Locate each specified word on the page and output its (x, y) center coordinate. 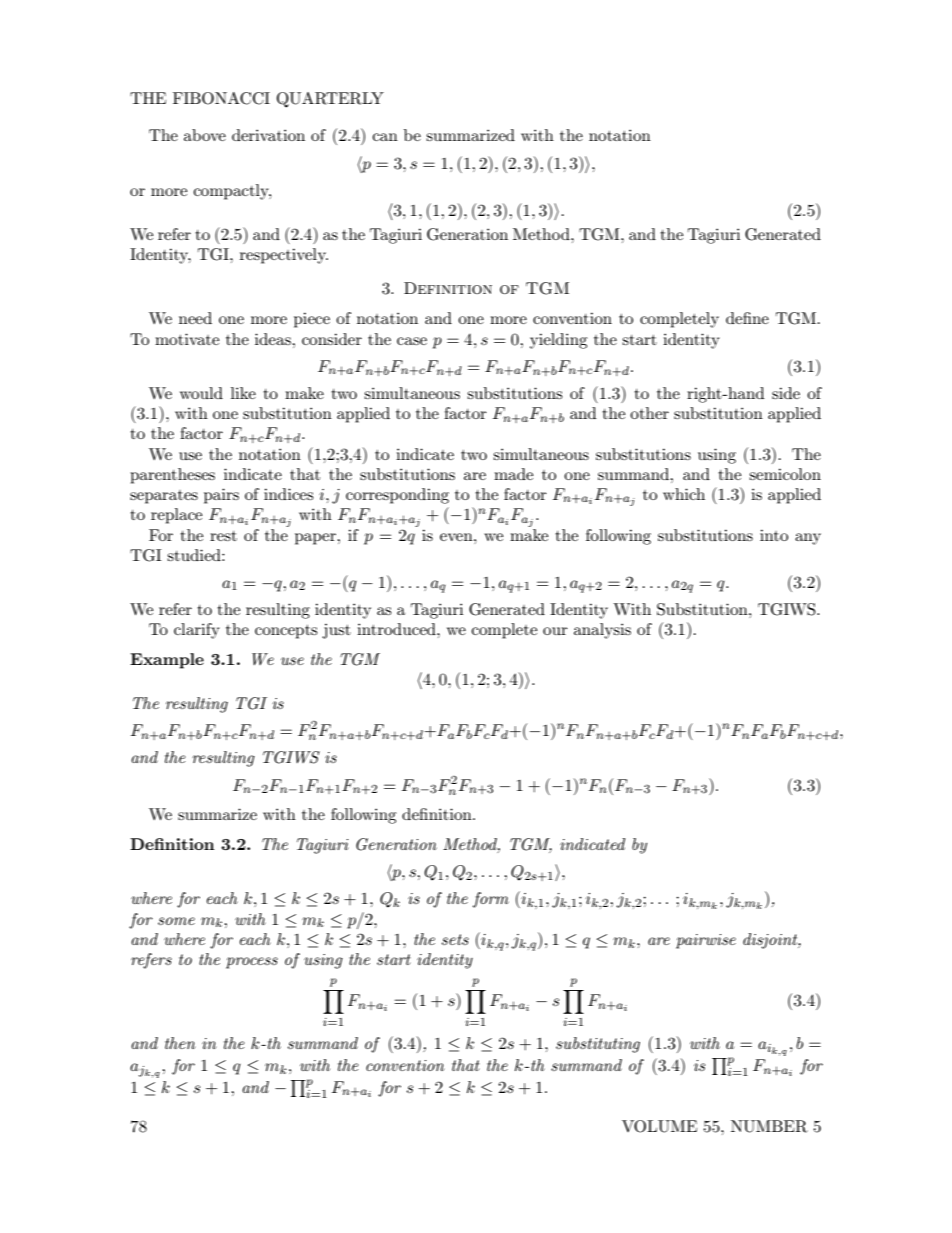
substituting (598, 1045)
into (774, 535)
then (180, 1043)
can (385, 137)
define (747, 318)
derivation (268, 135)
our (555, 631)
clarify (197, 631)
